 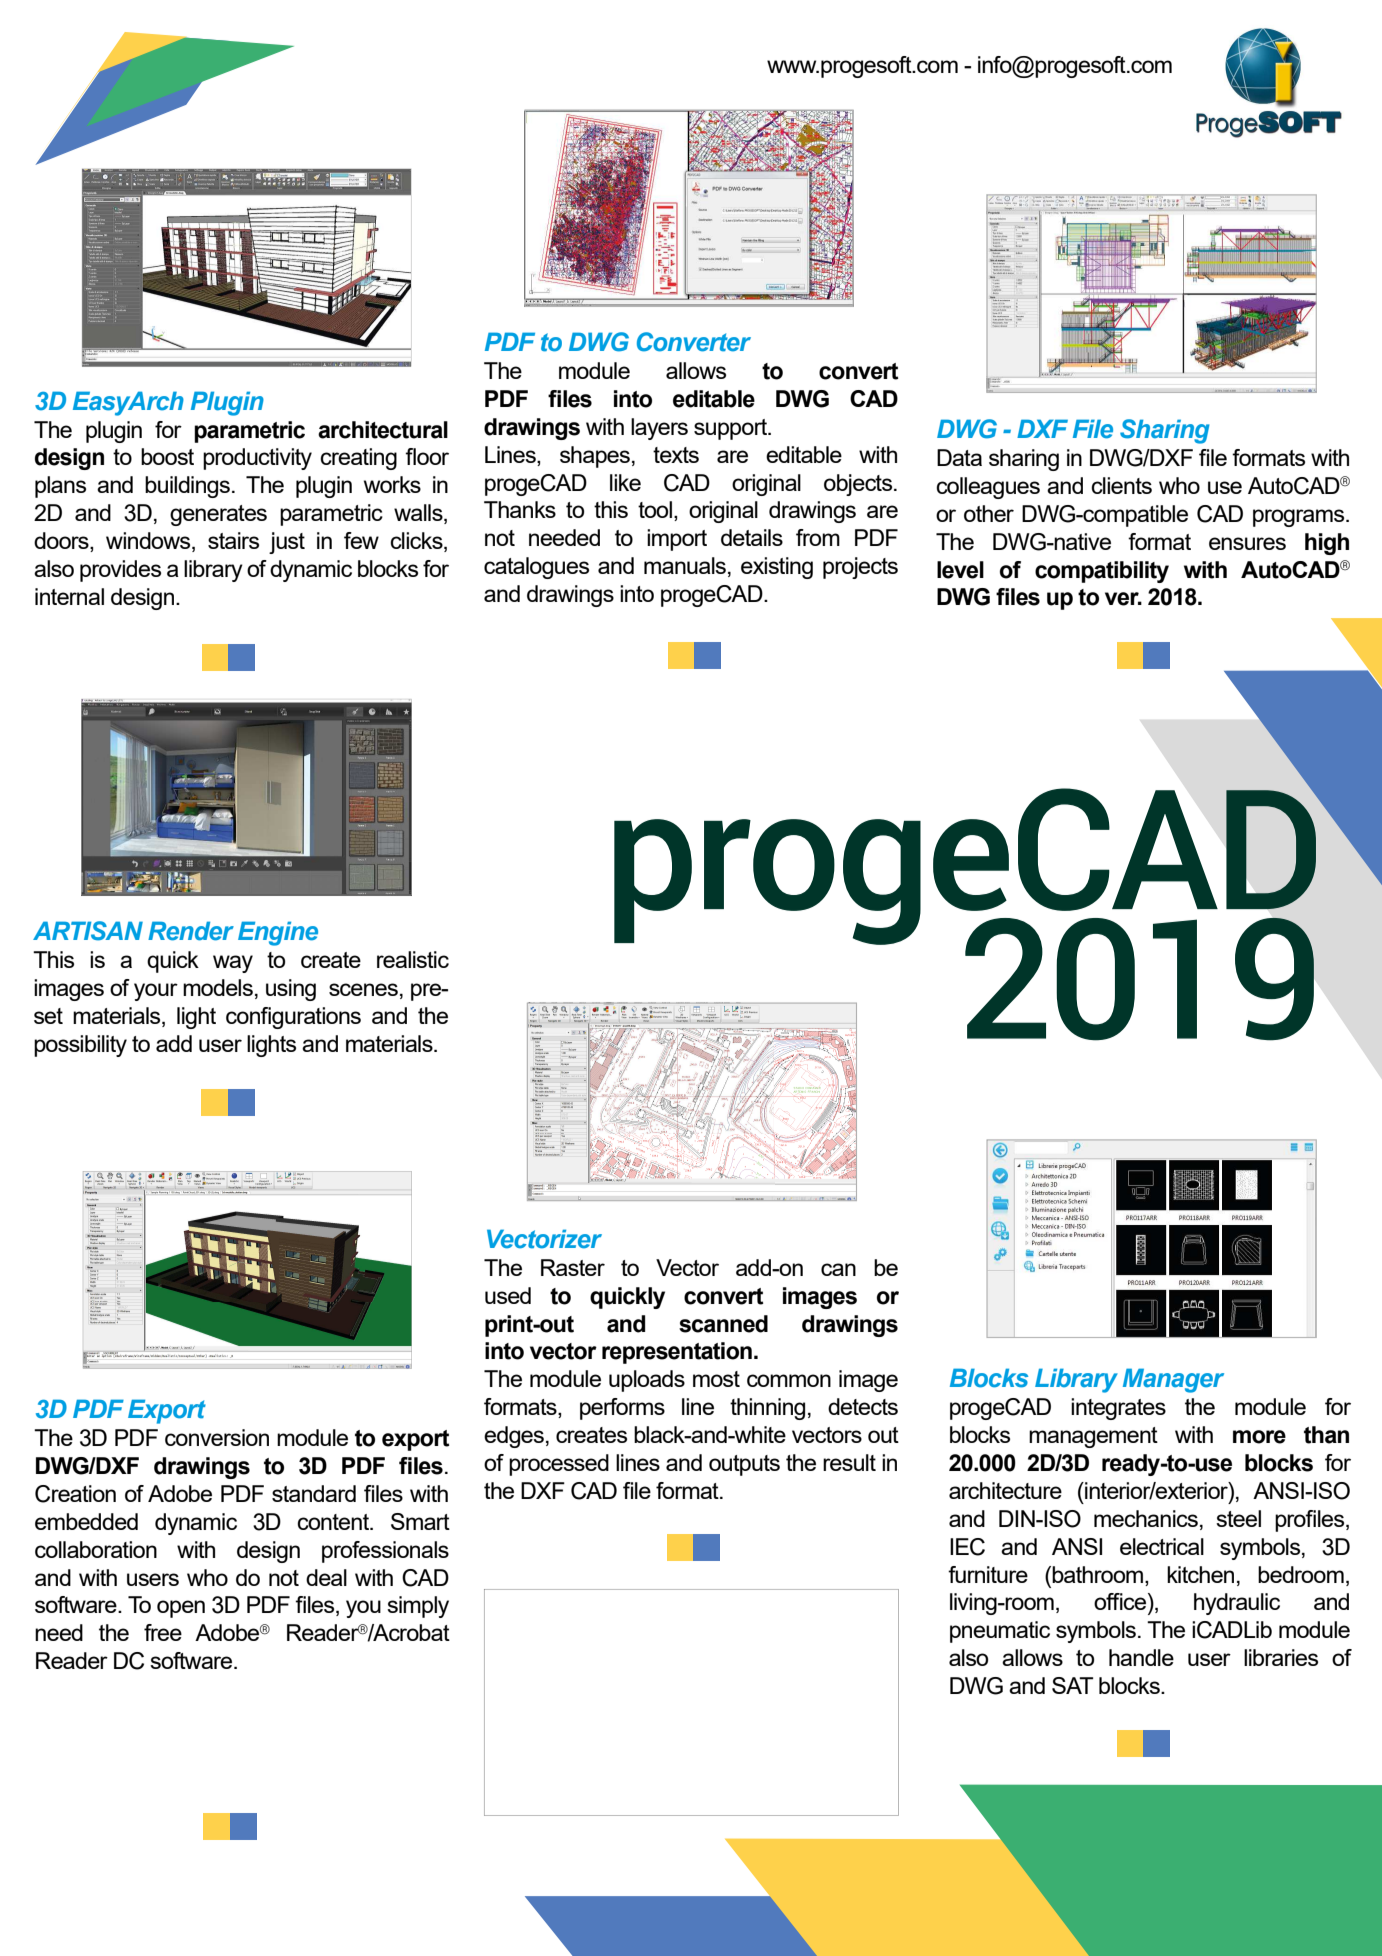 What do you see at coordinates (163, 1632) in the screenshot?
I see `free` at bounding box center [163, 1632].
